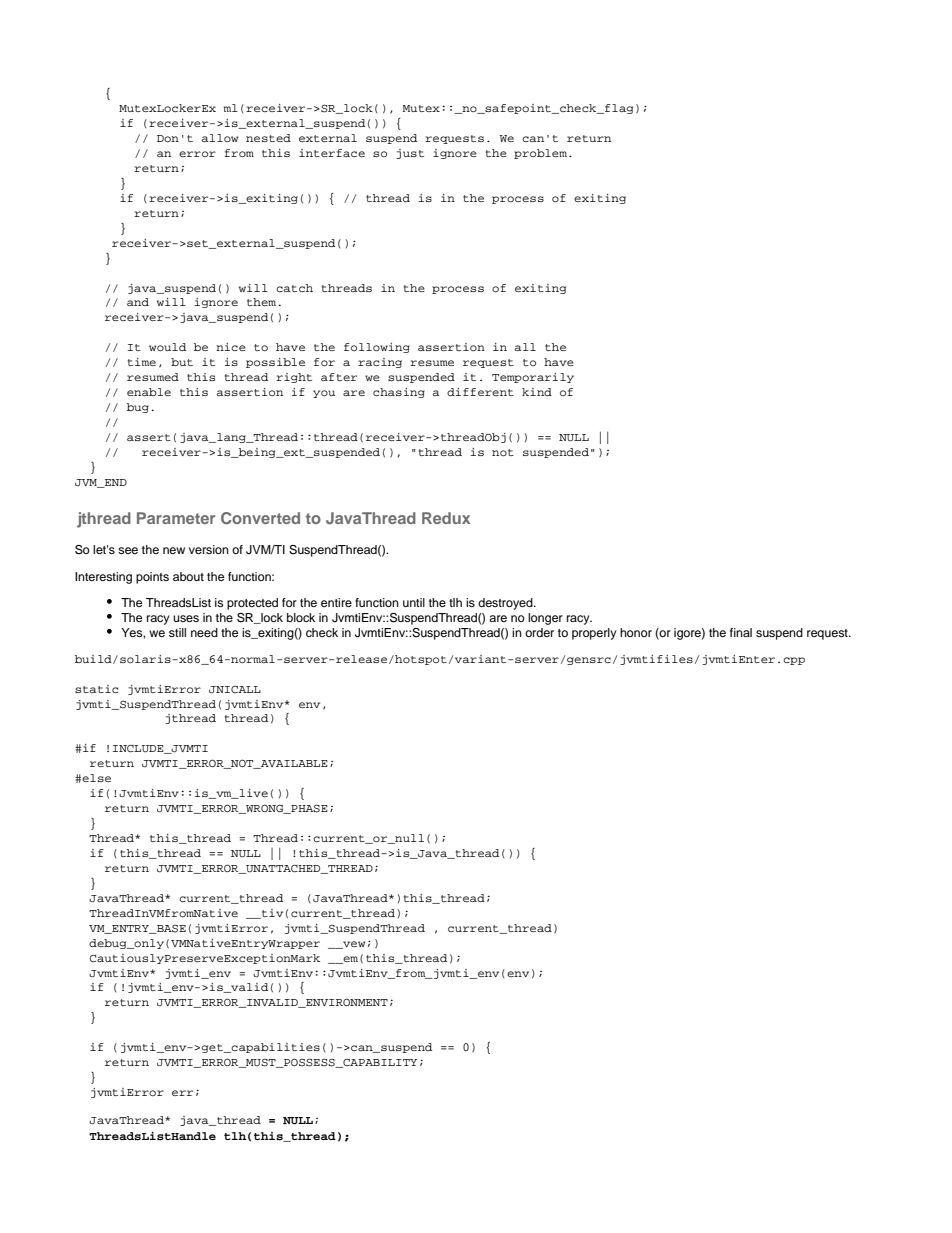 This screenshot has width=952, height=1233. Describe the element at coordinates (96, 689) in the screenshot. I see `static` at that location.
